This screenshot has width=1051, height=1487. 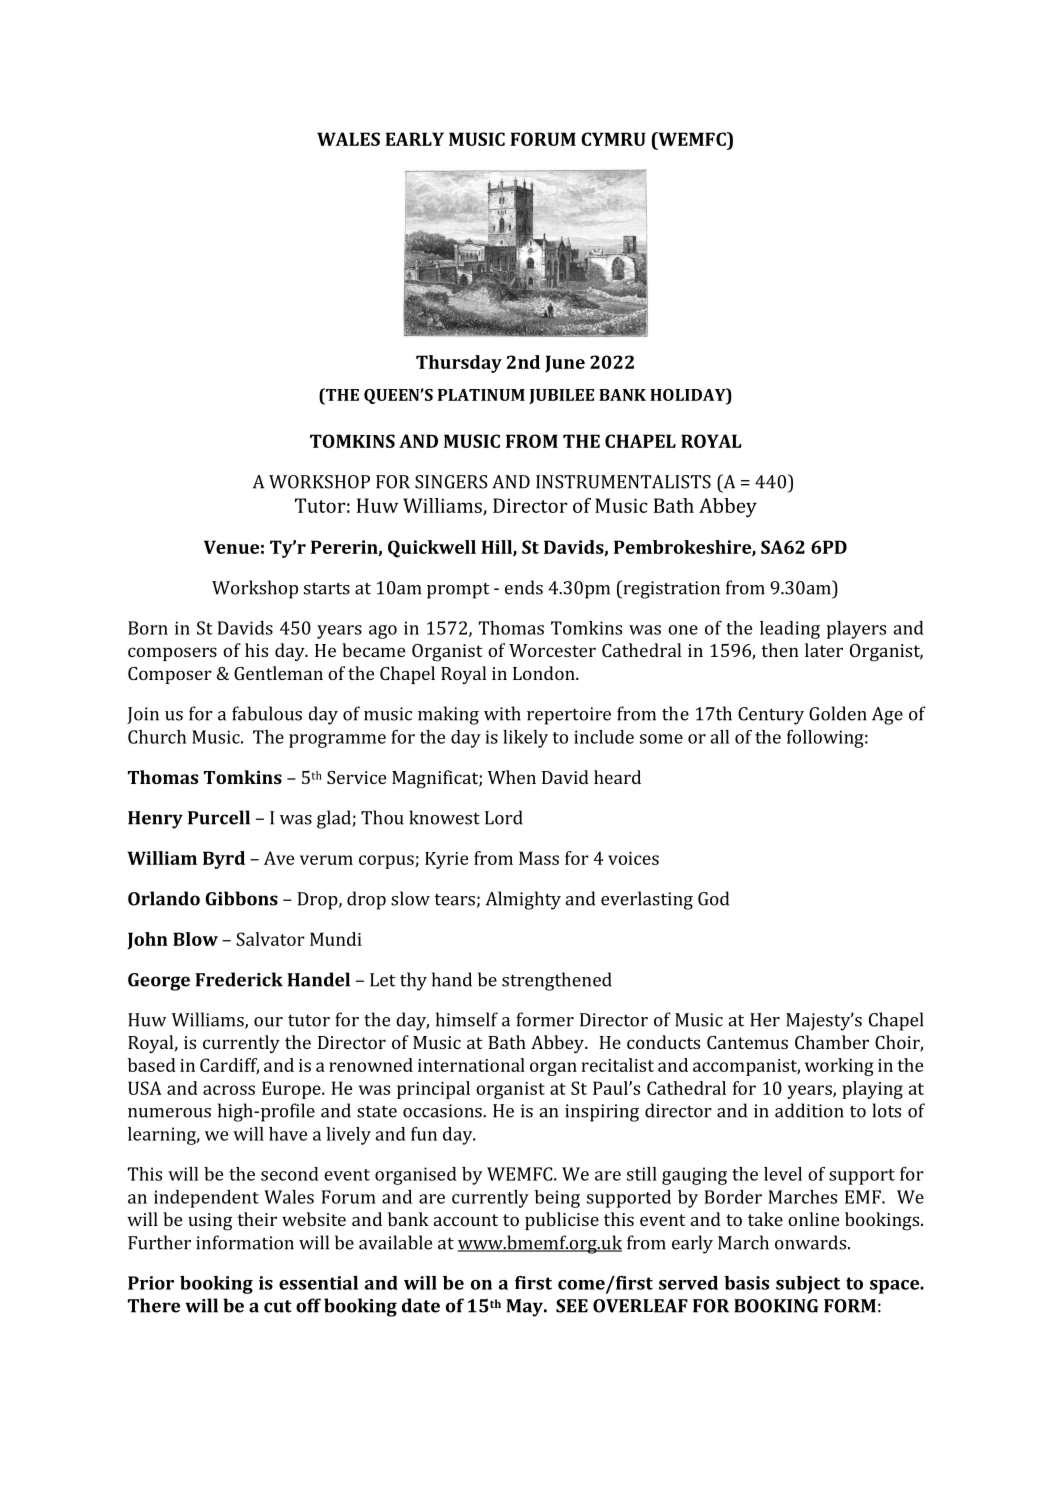 I want to click on Thursday, so click(x=459, y=364).
